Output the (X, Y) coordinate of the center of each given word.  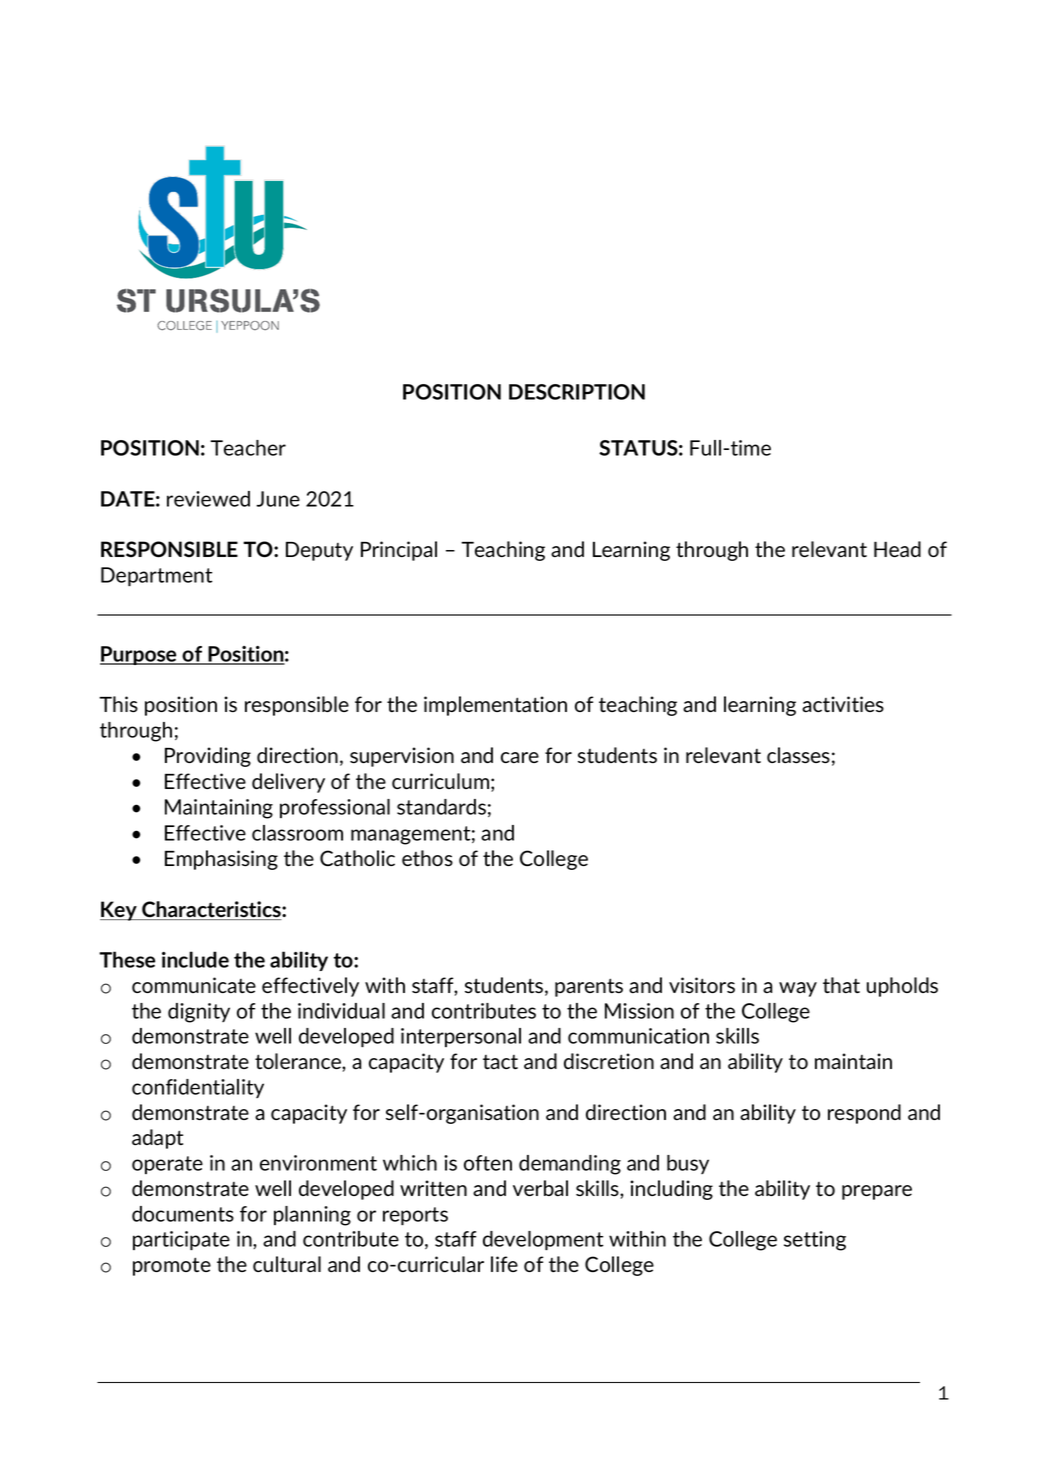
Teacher (248, 448)
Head (897, 549)
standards (441, 807)
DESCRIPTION (577, 392)
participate (181, 1240)
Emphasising (221, 860)
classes (798, 755)
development (543, 1240)
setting (815, 1241)
